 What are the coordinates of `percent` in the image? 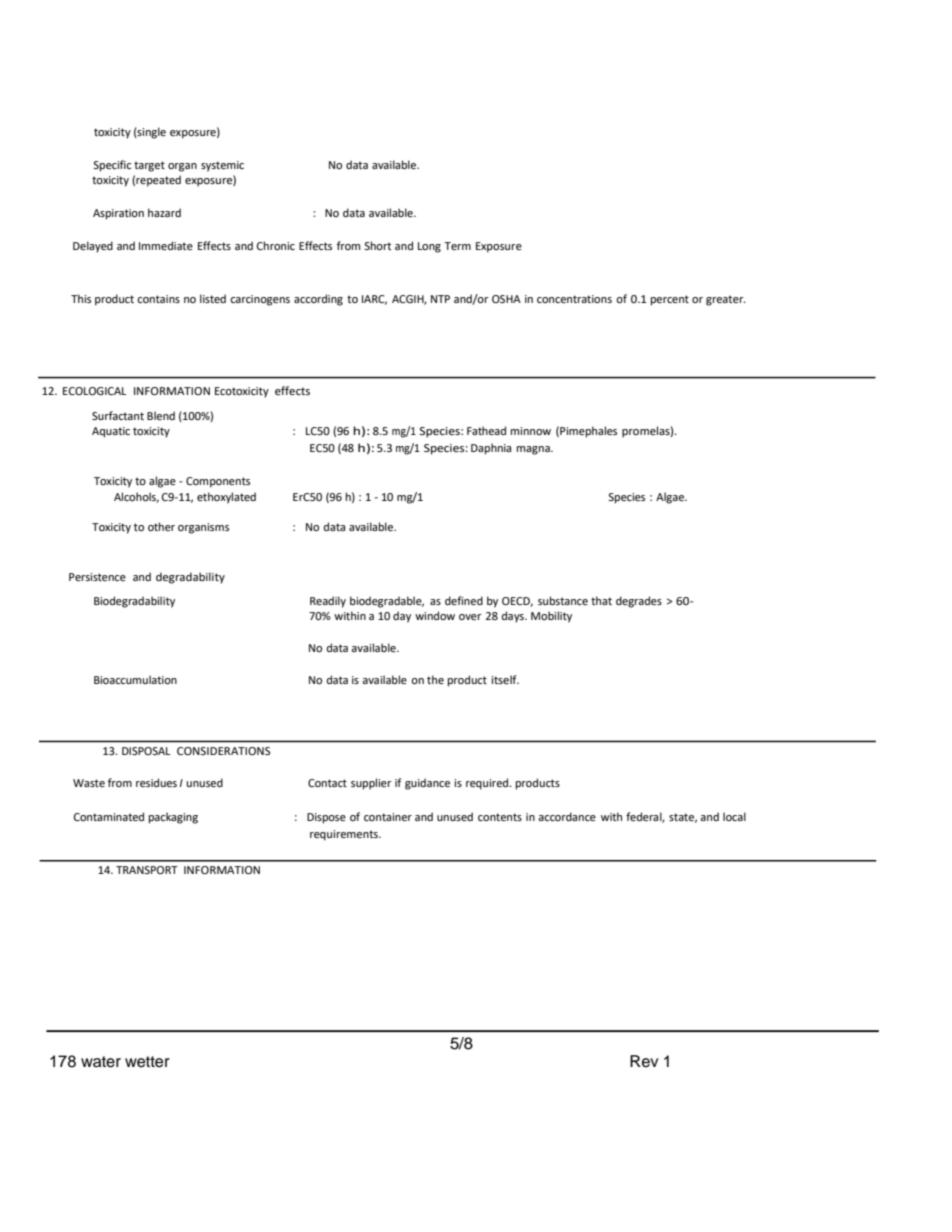 It's located at (670, 300).
